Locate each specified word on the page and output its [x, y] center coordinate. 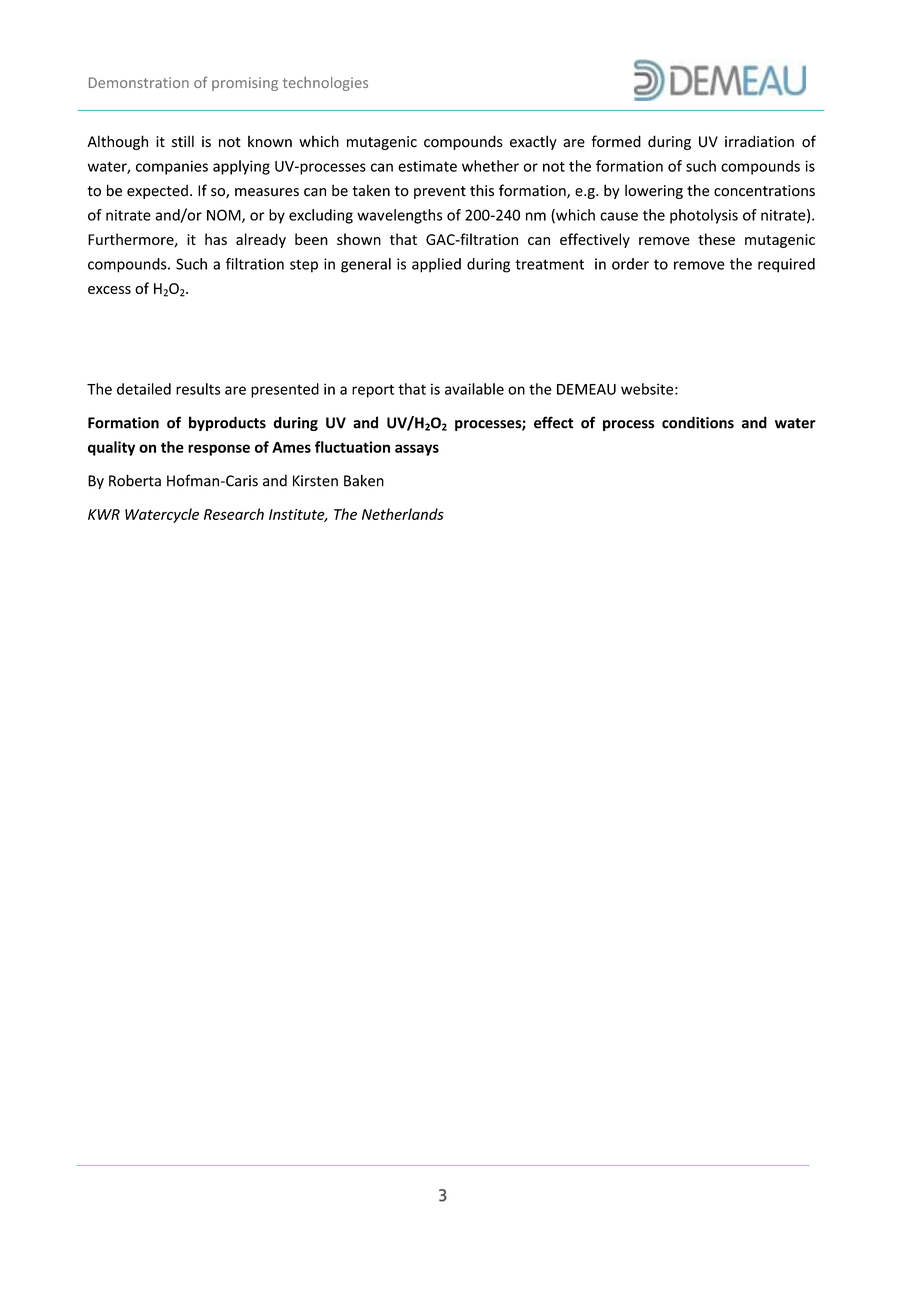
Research [234, 514]
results [198, 389]
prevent [440, 192]
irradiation [759, 141]
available [474, 389]
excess [109, 290]
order [630, 264]
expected [157, 191]
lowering [654, 191]
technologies [325, 84]
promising [245, 84]
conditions [698, 422]
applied [436, 265]
